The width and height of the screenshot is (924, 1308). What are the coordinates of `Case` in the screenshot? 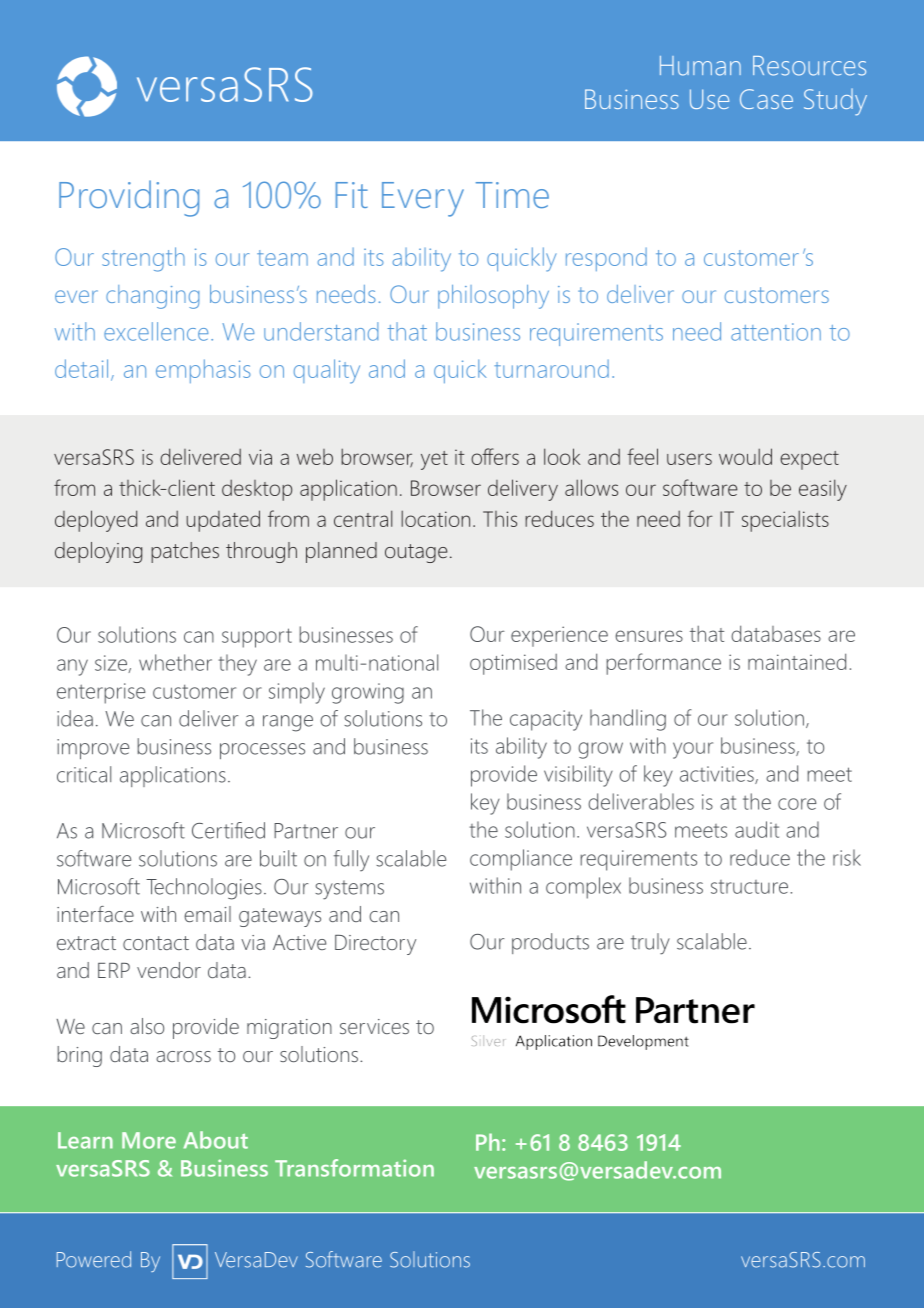 It's located at (766, 99).
